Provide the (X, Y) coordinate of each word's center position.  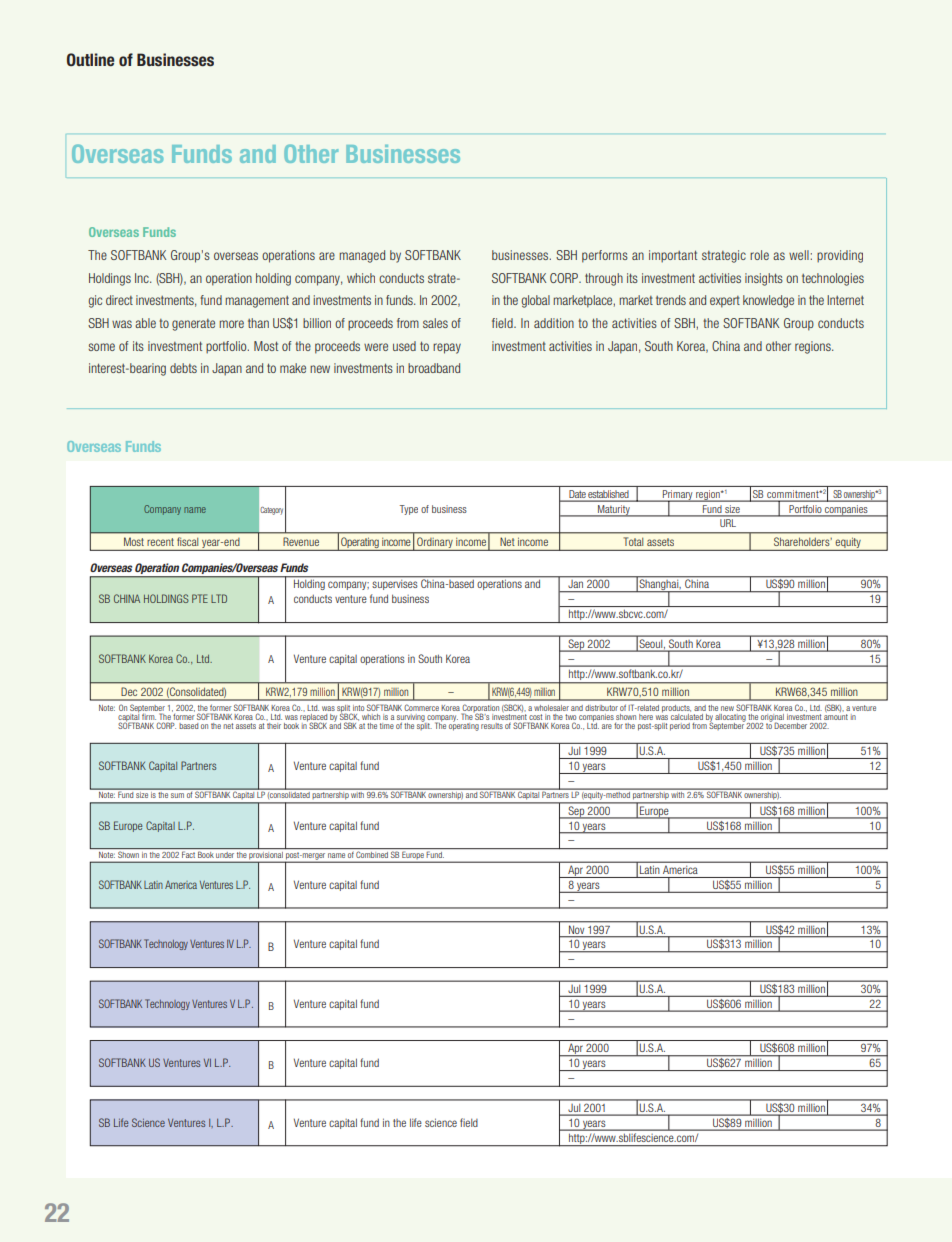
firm (149, 717)
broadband (434, 368)
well (800, 255)
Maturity (614, 511)
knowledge (768, 301)
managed (362, 256)
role (759, 255)
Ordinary (435, 542)
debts (183, 368)
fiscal (187, 541)
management (257, 302)
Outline (91, 60)
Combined (372, 855)
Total (633, 541)
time (387, 726)
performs (605, 256)
